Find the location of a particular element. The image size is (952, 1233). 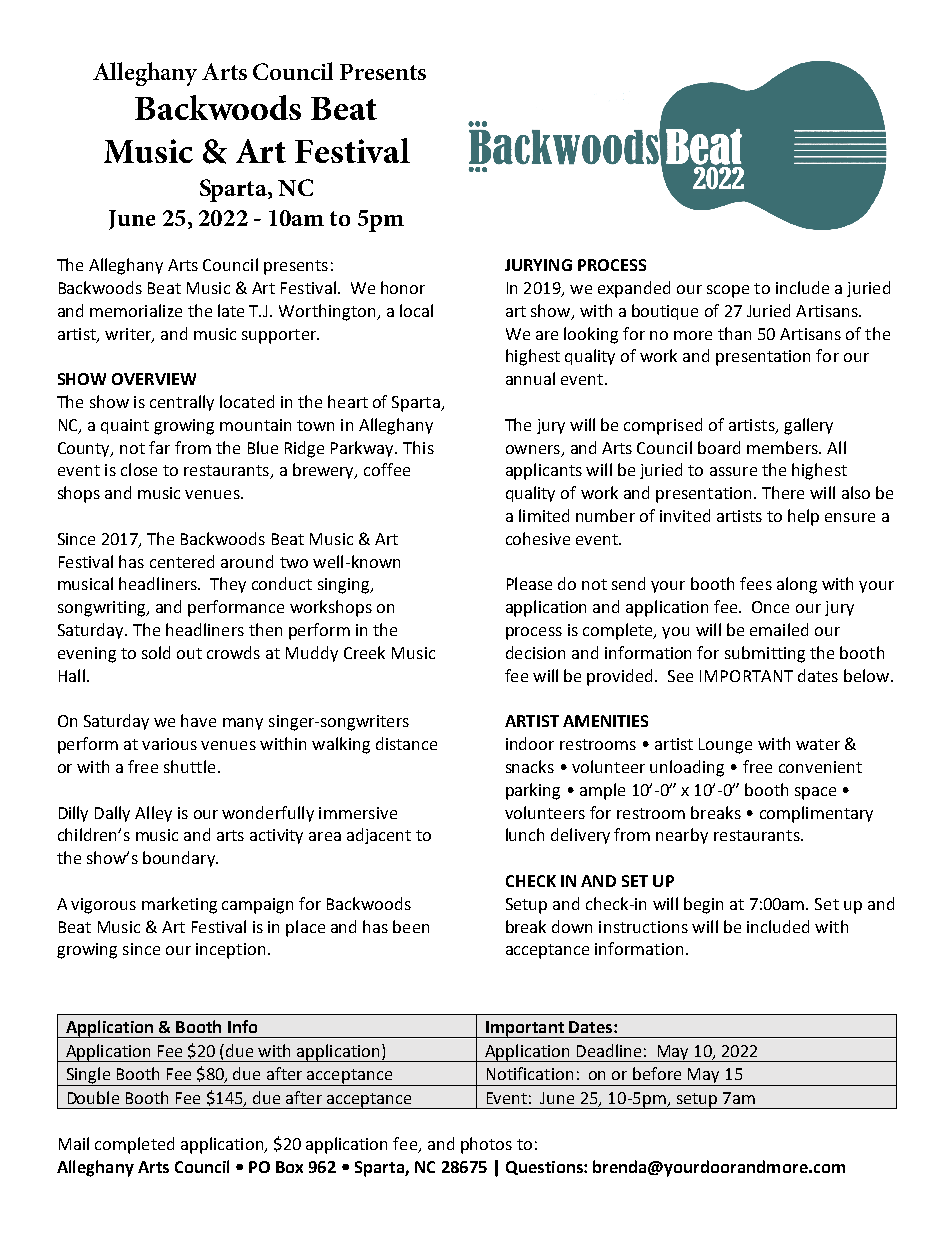

photos is located at coordinates (486, 1145).
